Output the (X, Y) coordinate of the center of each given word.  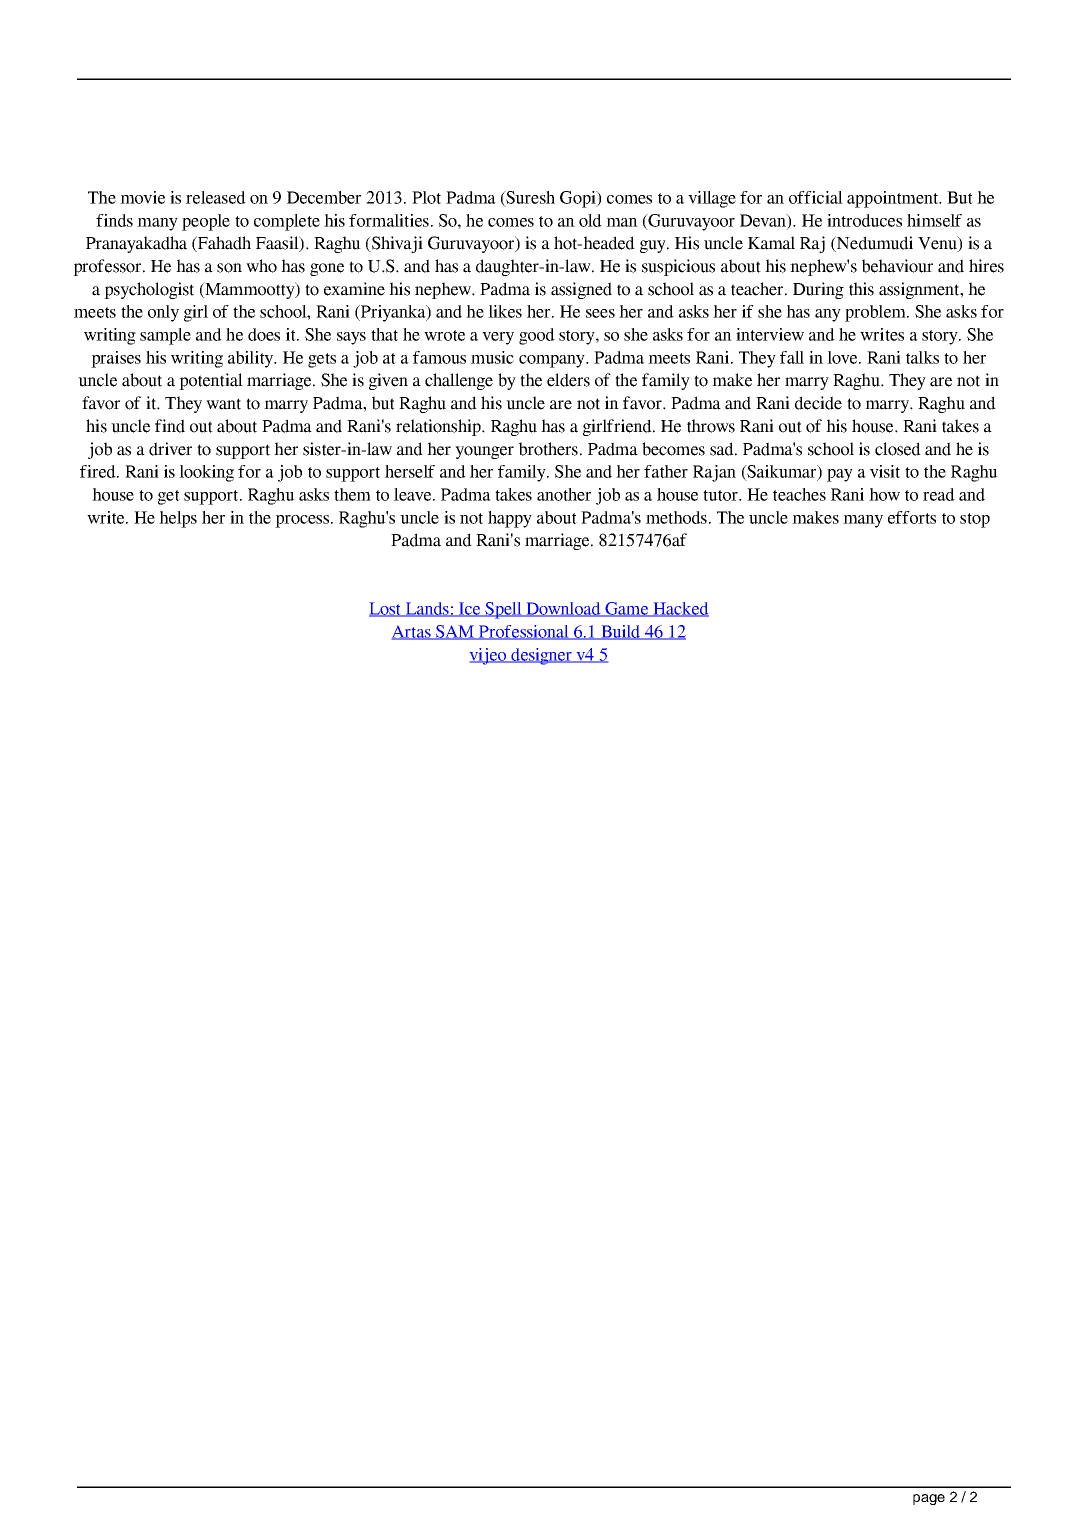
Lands (427, 609)
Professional (524, 632)
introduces (864, 220)
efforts (912, 517)
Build (621, 632)
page (929, 1499)
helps (178, 519)
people (206, 222)
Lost (386, 609)
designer (541, 656)
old (590, 220)
